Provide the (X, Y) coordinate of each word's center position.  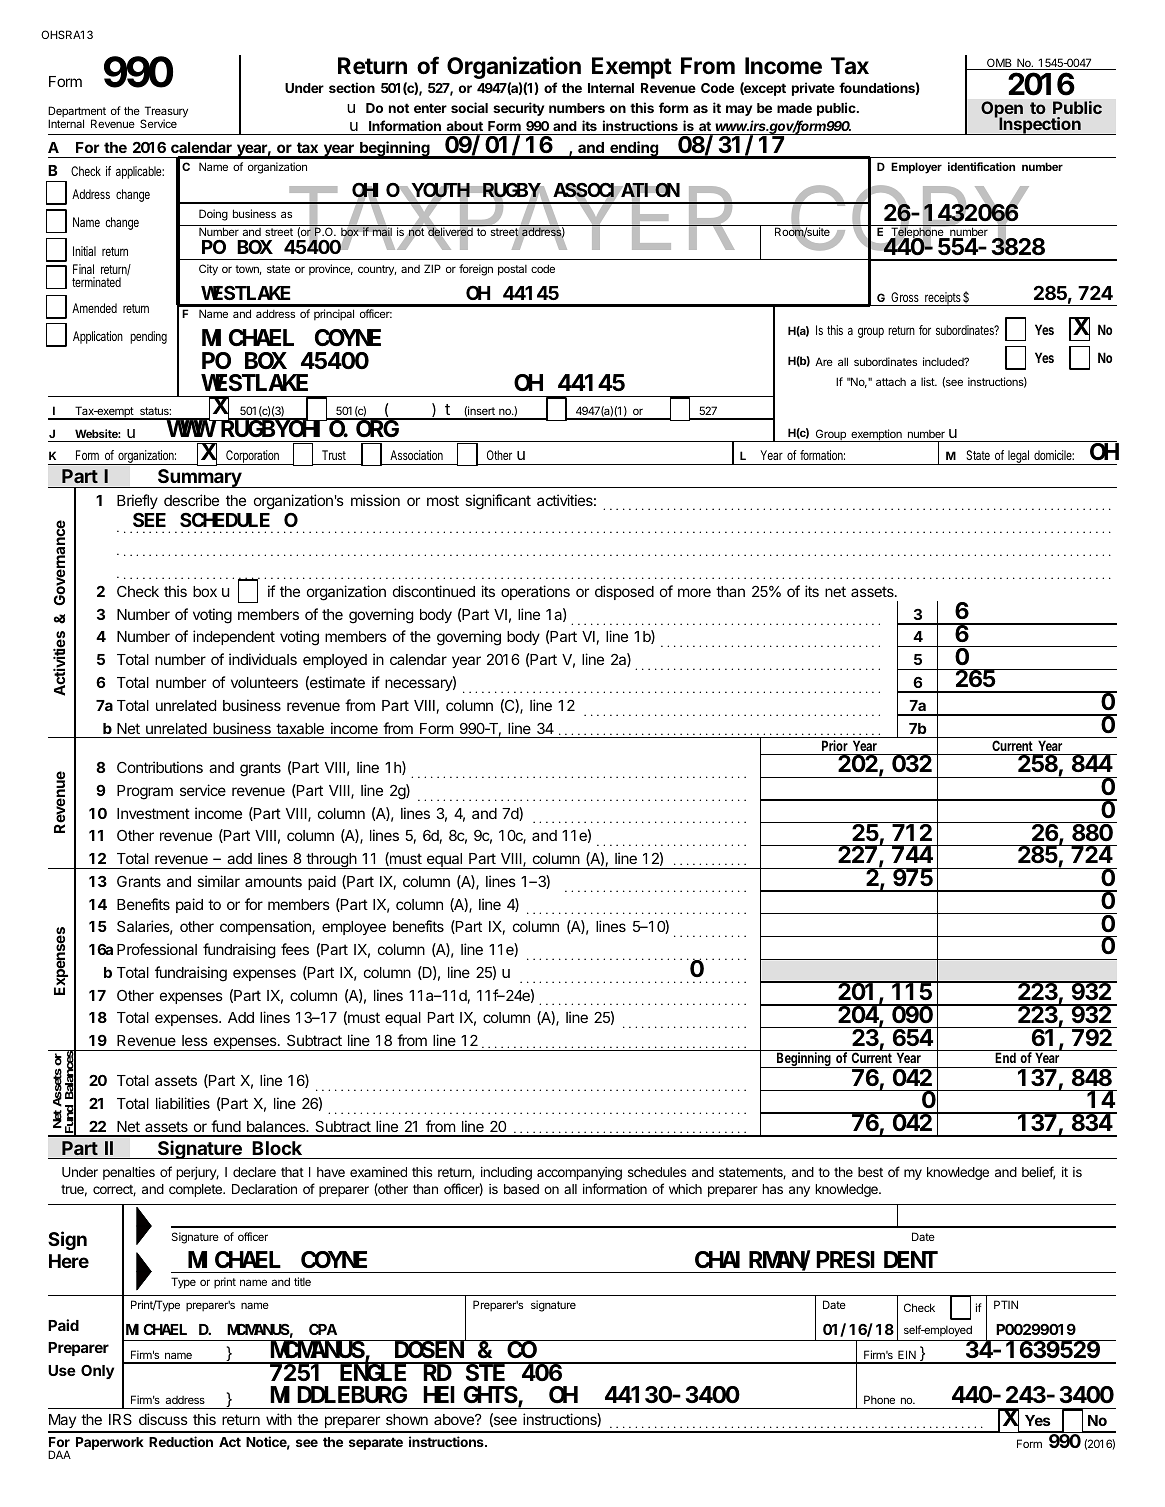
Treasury (165, 113)
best (870, 1172)
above (455, 1419)
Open (1002, 110)
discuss (163, 1419)
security (518, 109)
